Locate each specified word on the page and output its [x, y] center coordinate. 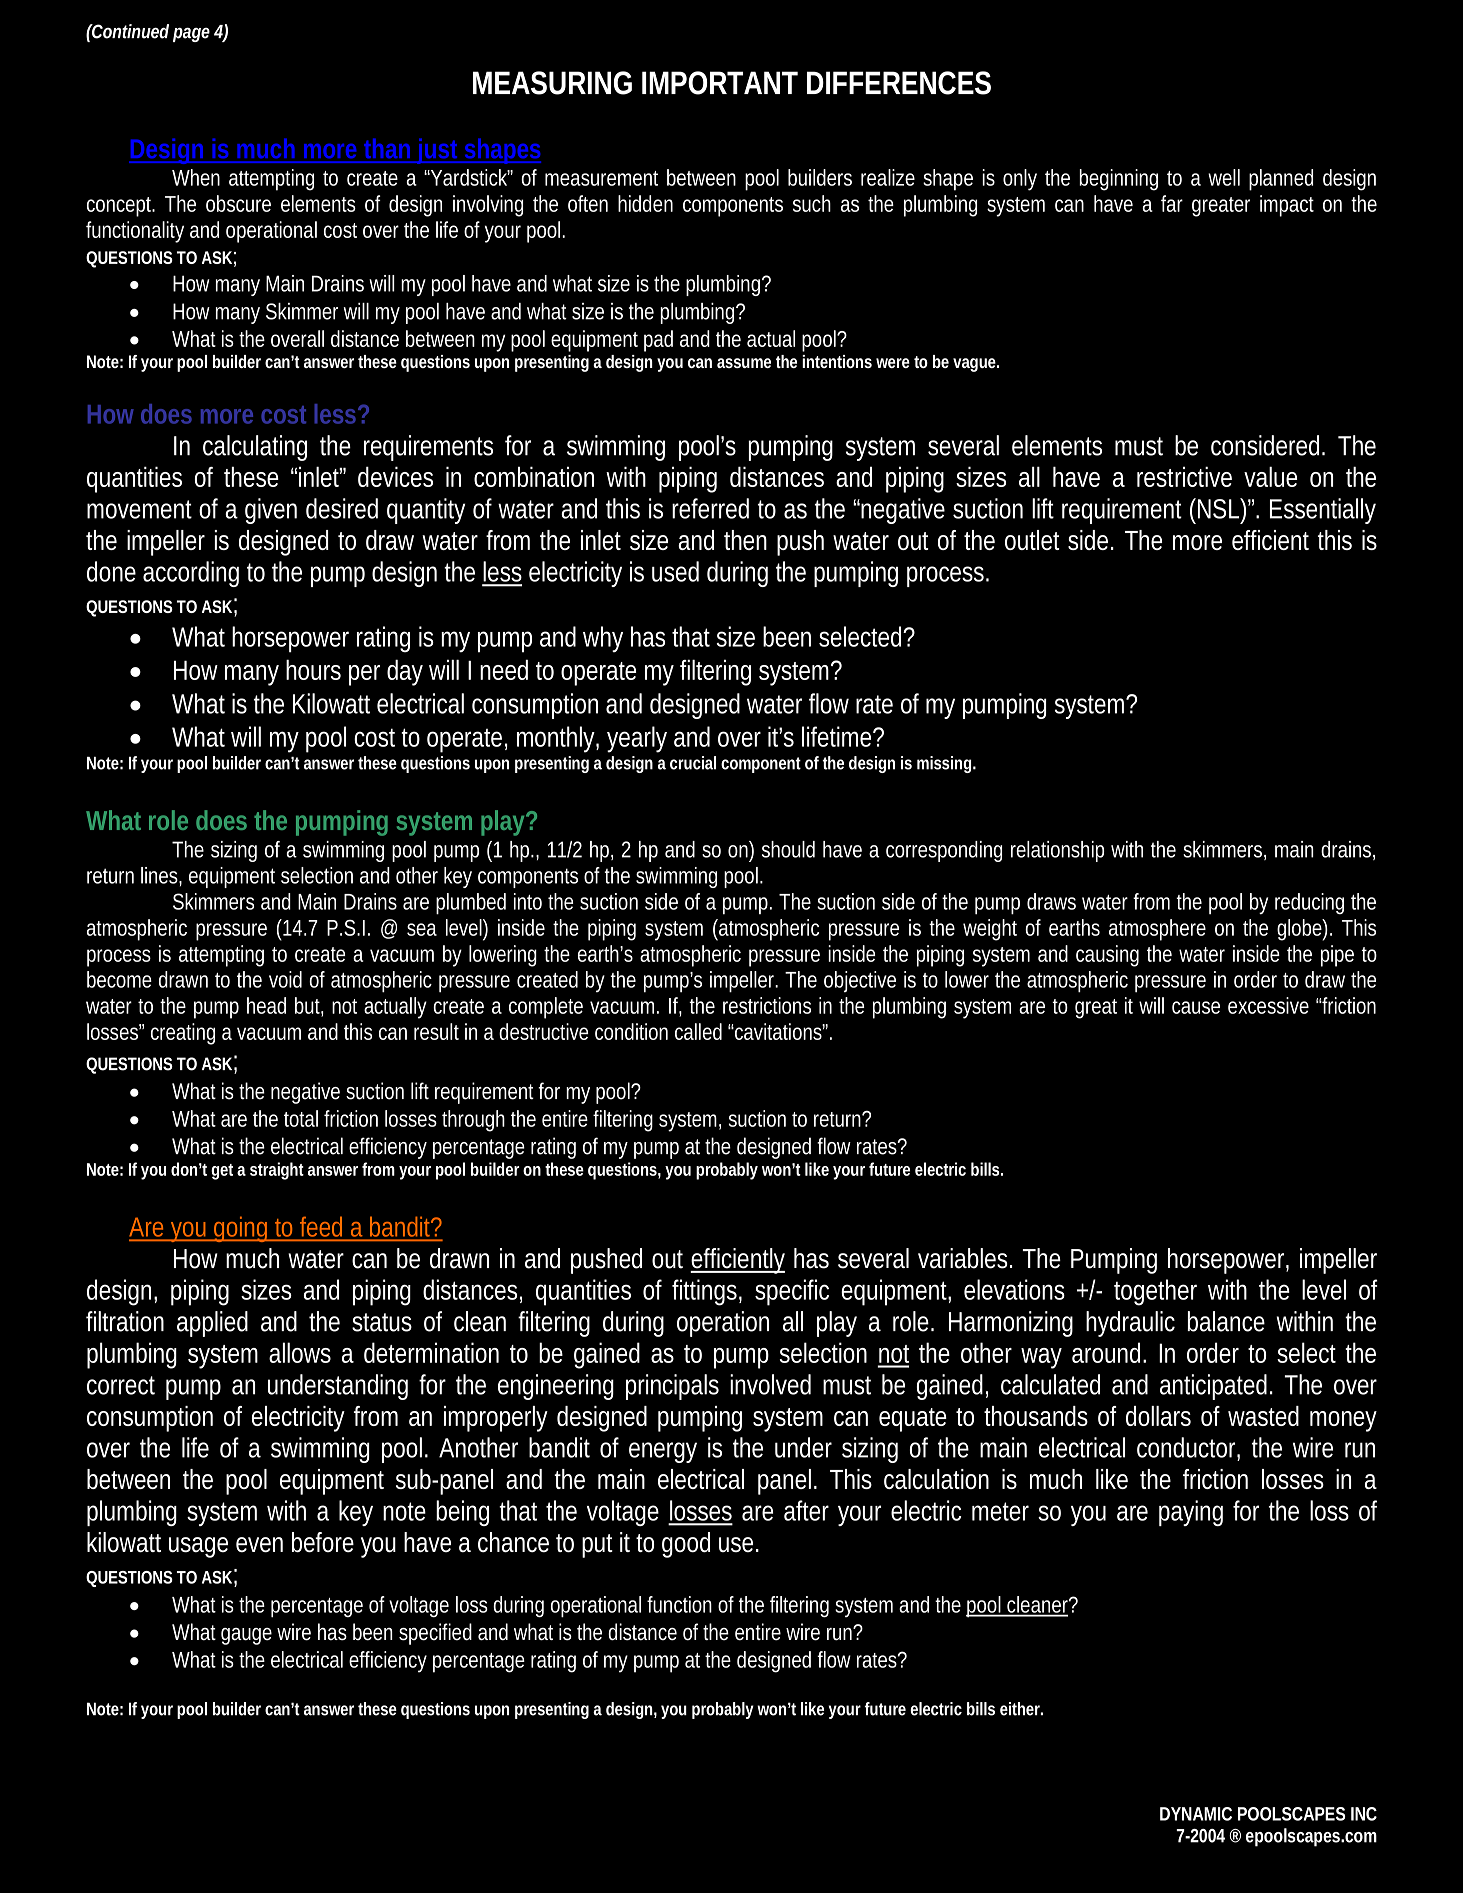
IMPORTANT [720, 83]
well [1224, 177]
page [191, 34]
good [686, 1545]
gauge [246, 1636]
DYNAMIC [1196, 1814]
